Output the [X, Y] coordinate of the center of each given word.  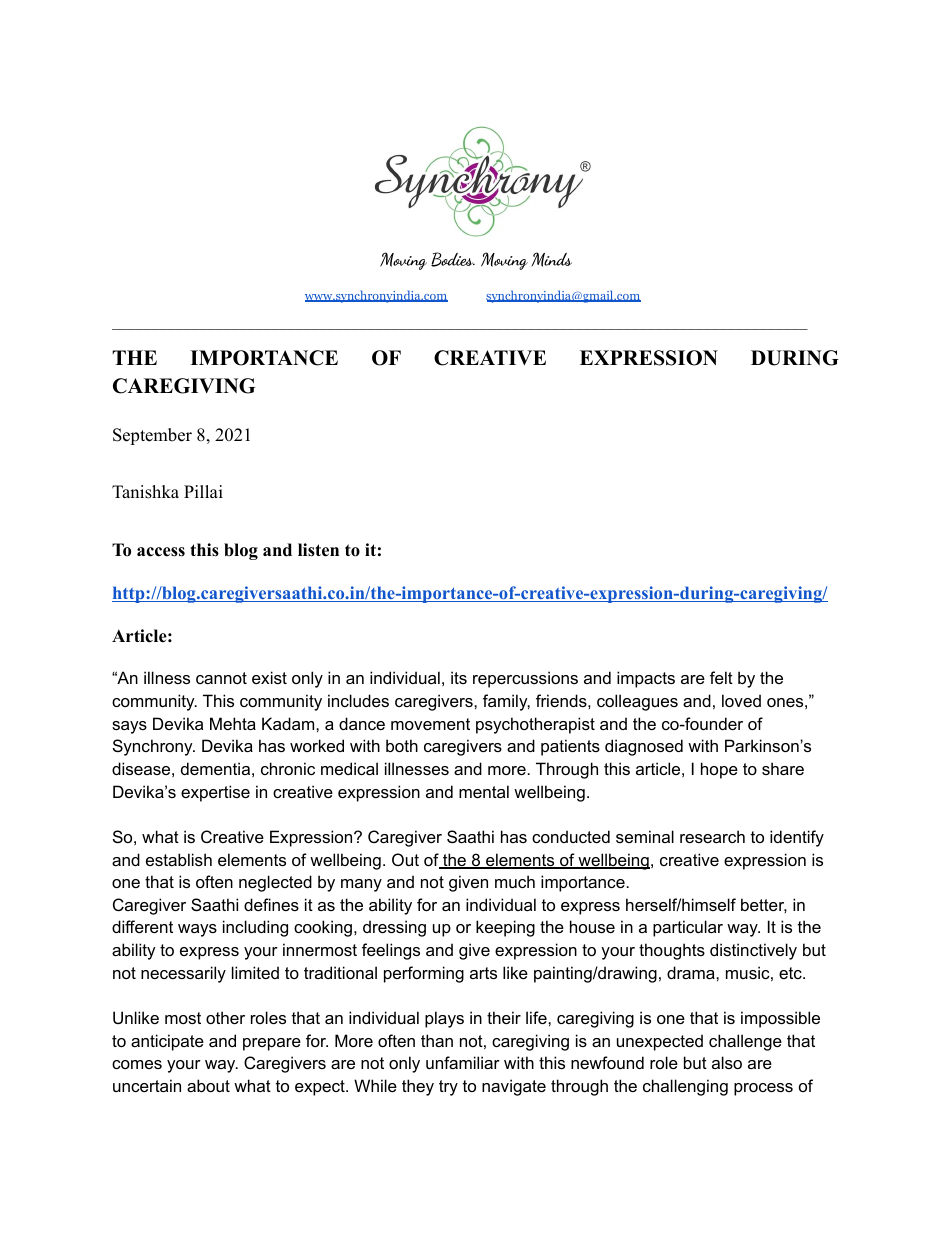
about [208, 1085]
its [459, 677]
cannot [221, 678]
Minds [551, 259]
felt [721, 677]
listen [318, 550]
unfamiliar [463, 1062]
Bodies [453, 259]
